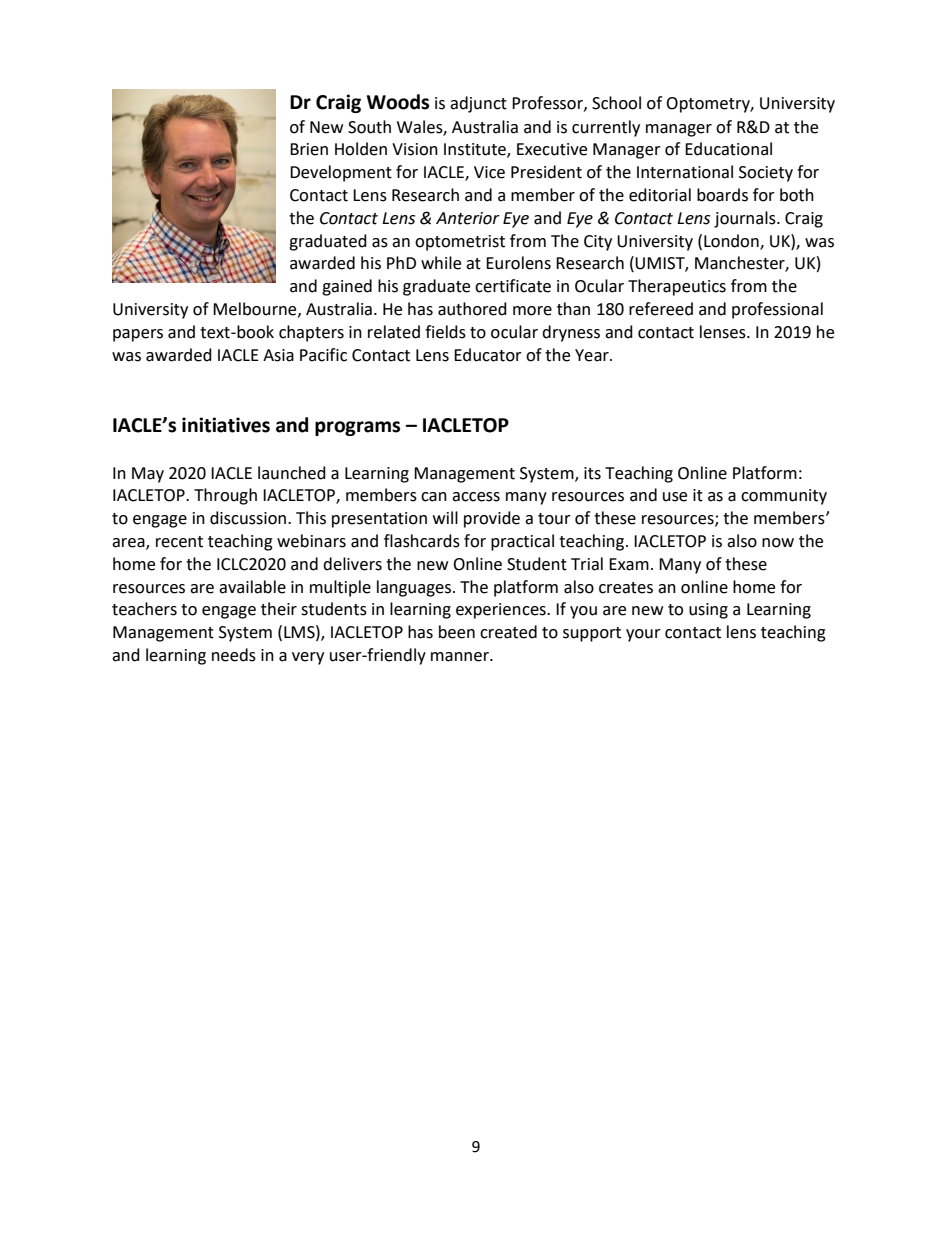 The image size is (952, 1233). I want to click on Educator, so click(488, 355).
